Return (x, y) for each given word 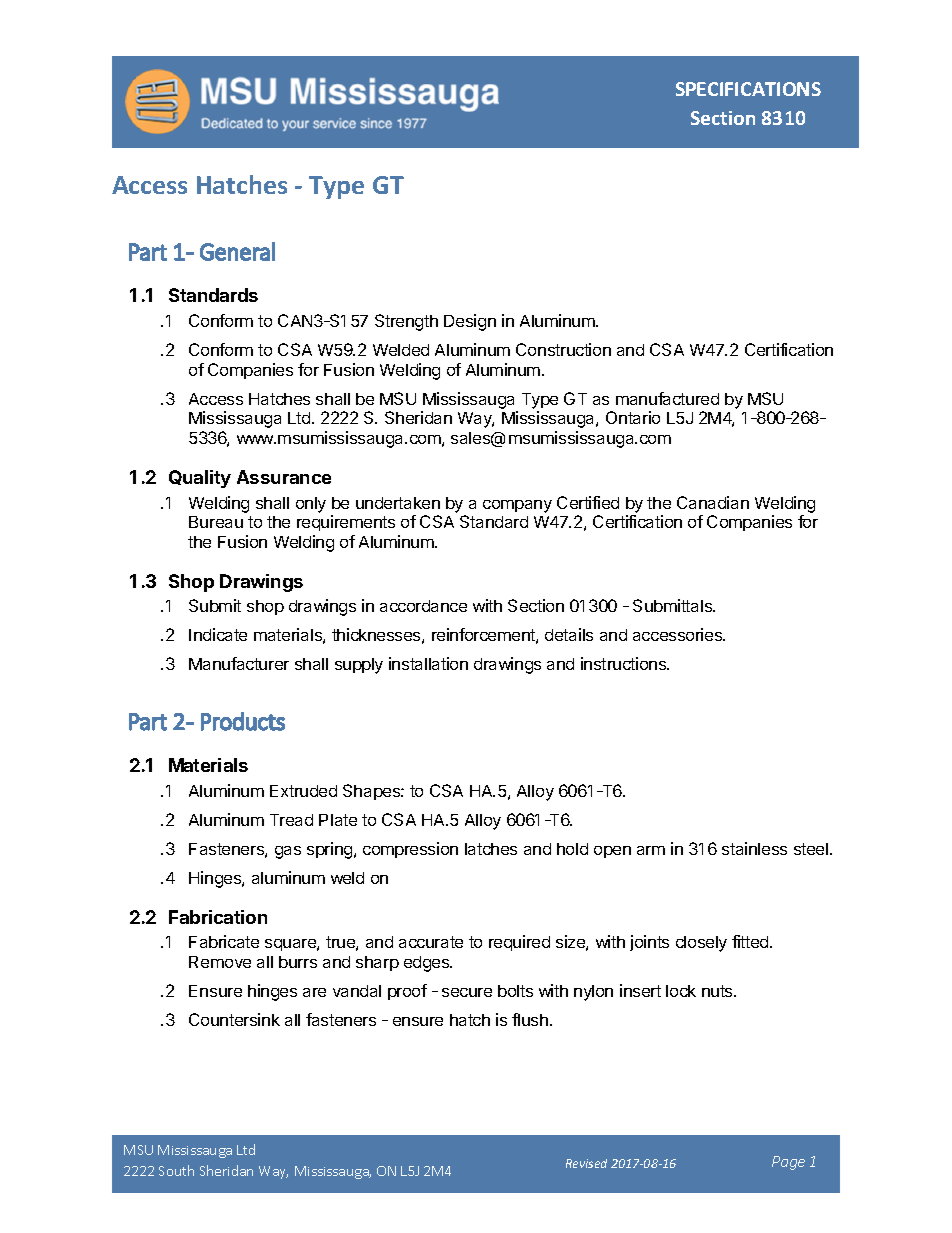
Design (470, 322)
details (569, 634)
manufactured (667, 398)
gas (288, 852)
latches (491, 849)
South (176, 1170)
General (237, 251)
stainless (754, 848)
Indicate (218, 634)
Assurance (284, 477)
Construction (563, 349)
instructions (625, 663)
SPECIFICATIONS (748, 89)
